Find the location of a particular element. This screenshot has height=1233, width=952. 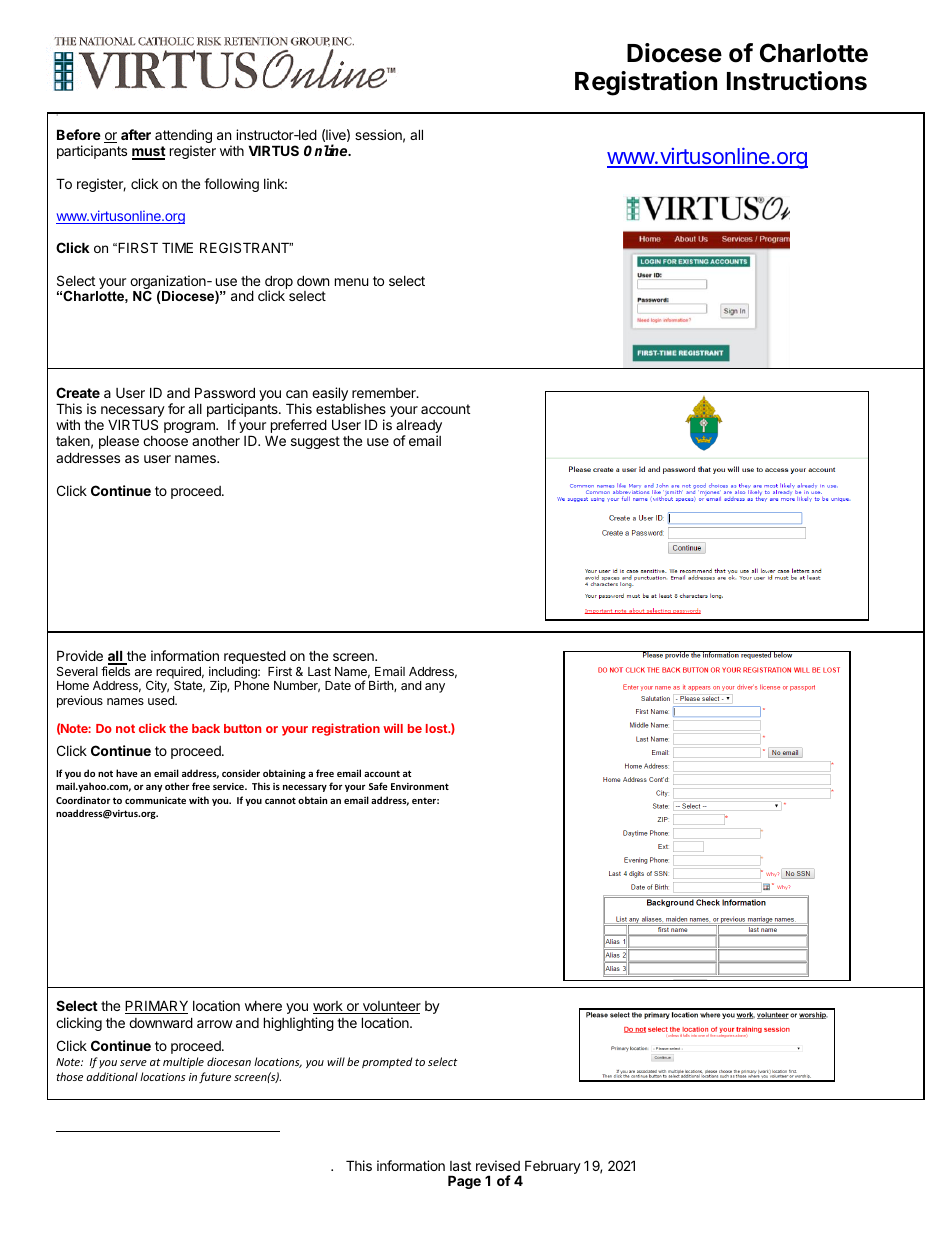

after is located at coordinates (136, 134).
